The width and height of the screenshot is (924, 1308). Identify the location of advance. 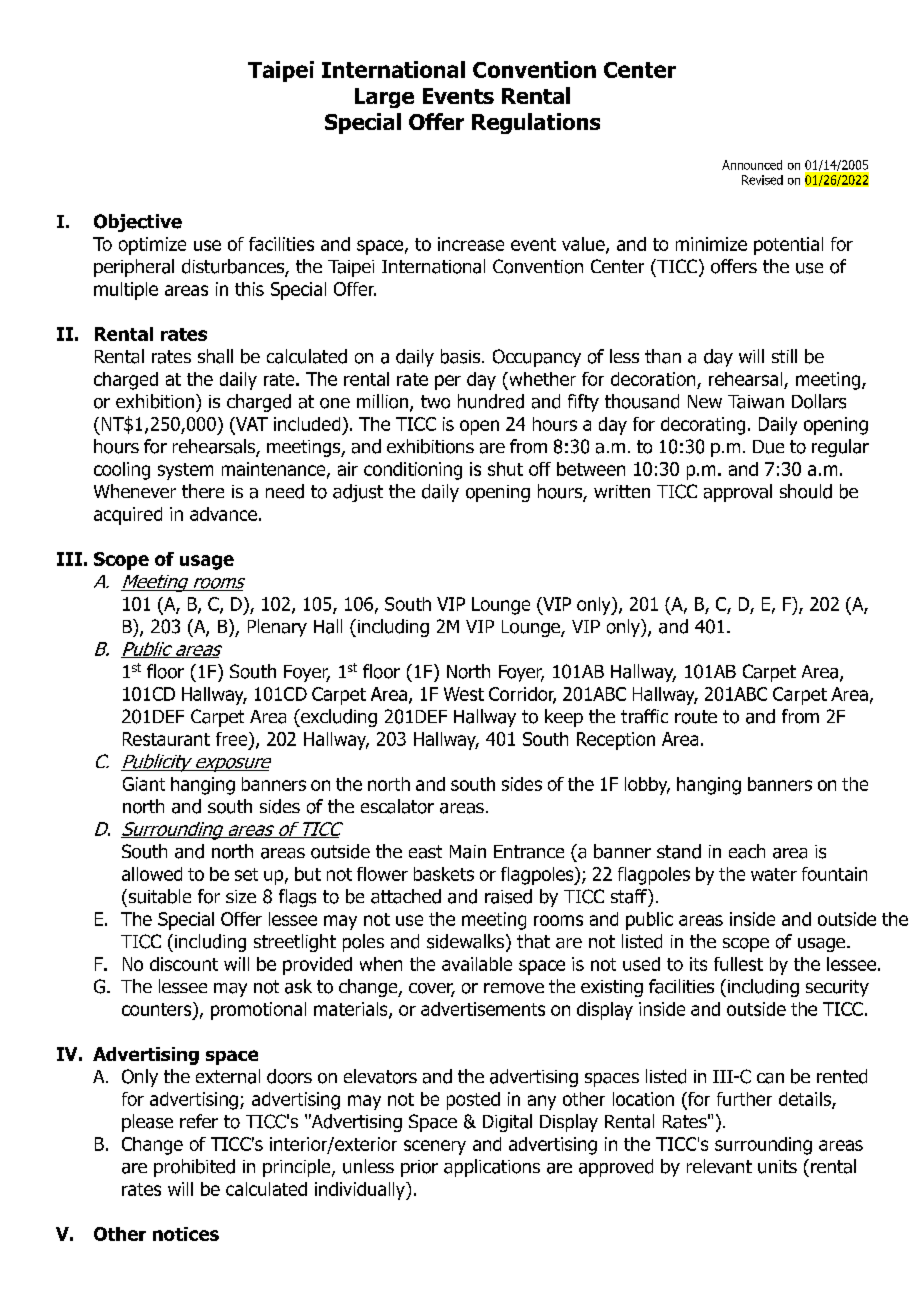
(223, 514).
